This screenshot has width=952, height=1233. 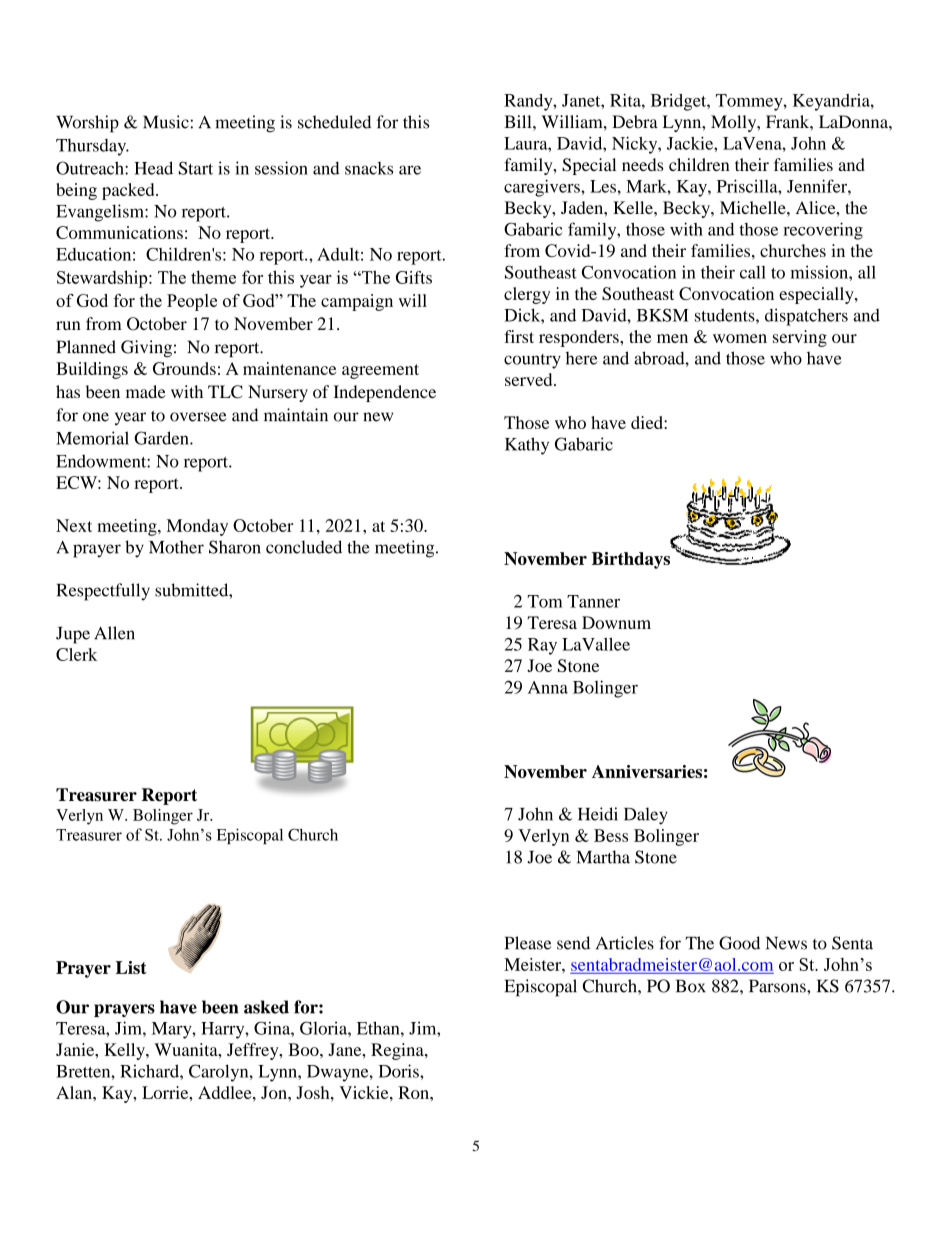 What do you see at coordinates (631, 560) in the screenshot?
I see `Birthdays` at bounding box center [631, 560].
